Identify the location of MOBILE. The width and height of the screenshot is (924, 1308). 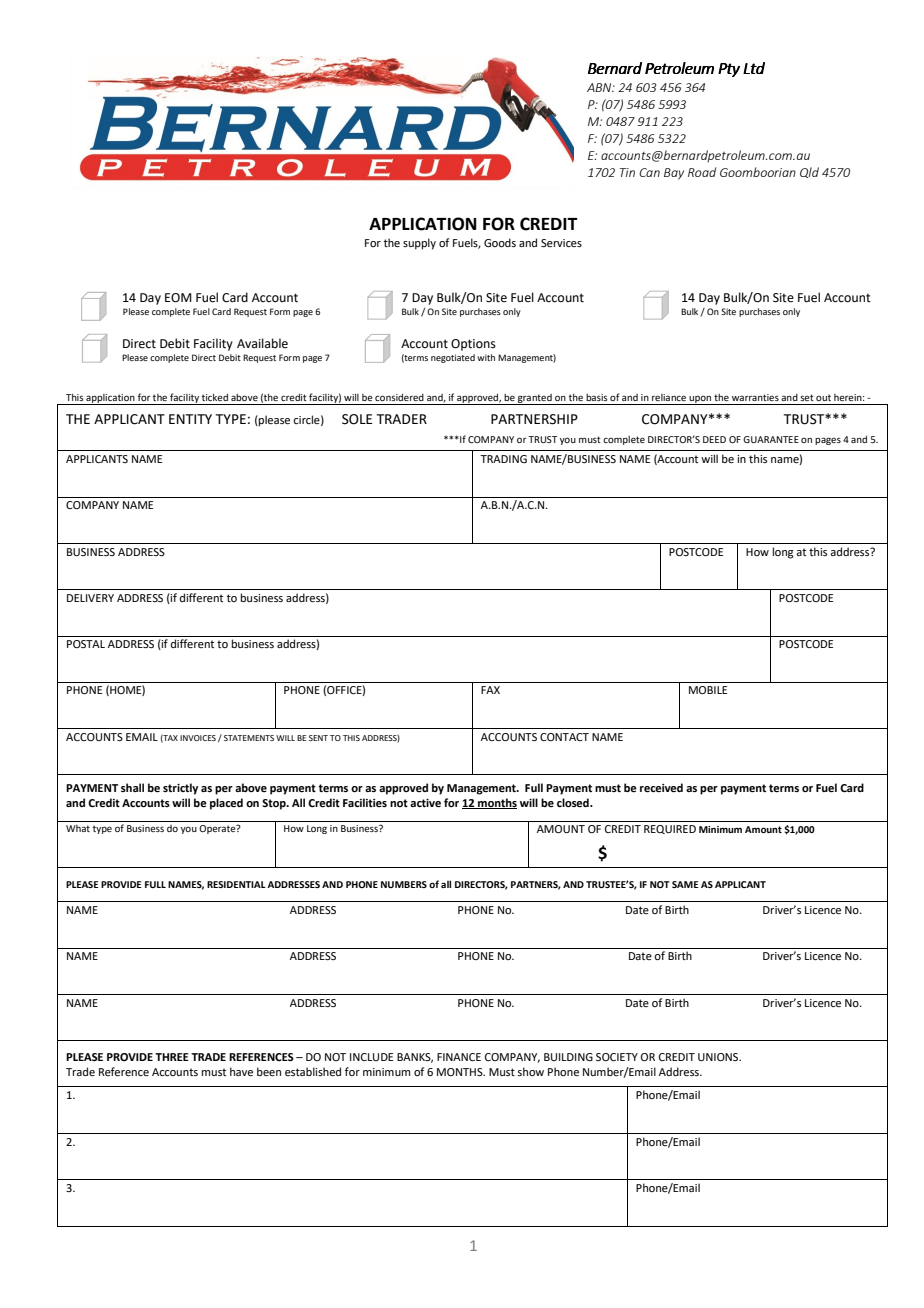
(708, 690).
